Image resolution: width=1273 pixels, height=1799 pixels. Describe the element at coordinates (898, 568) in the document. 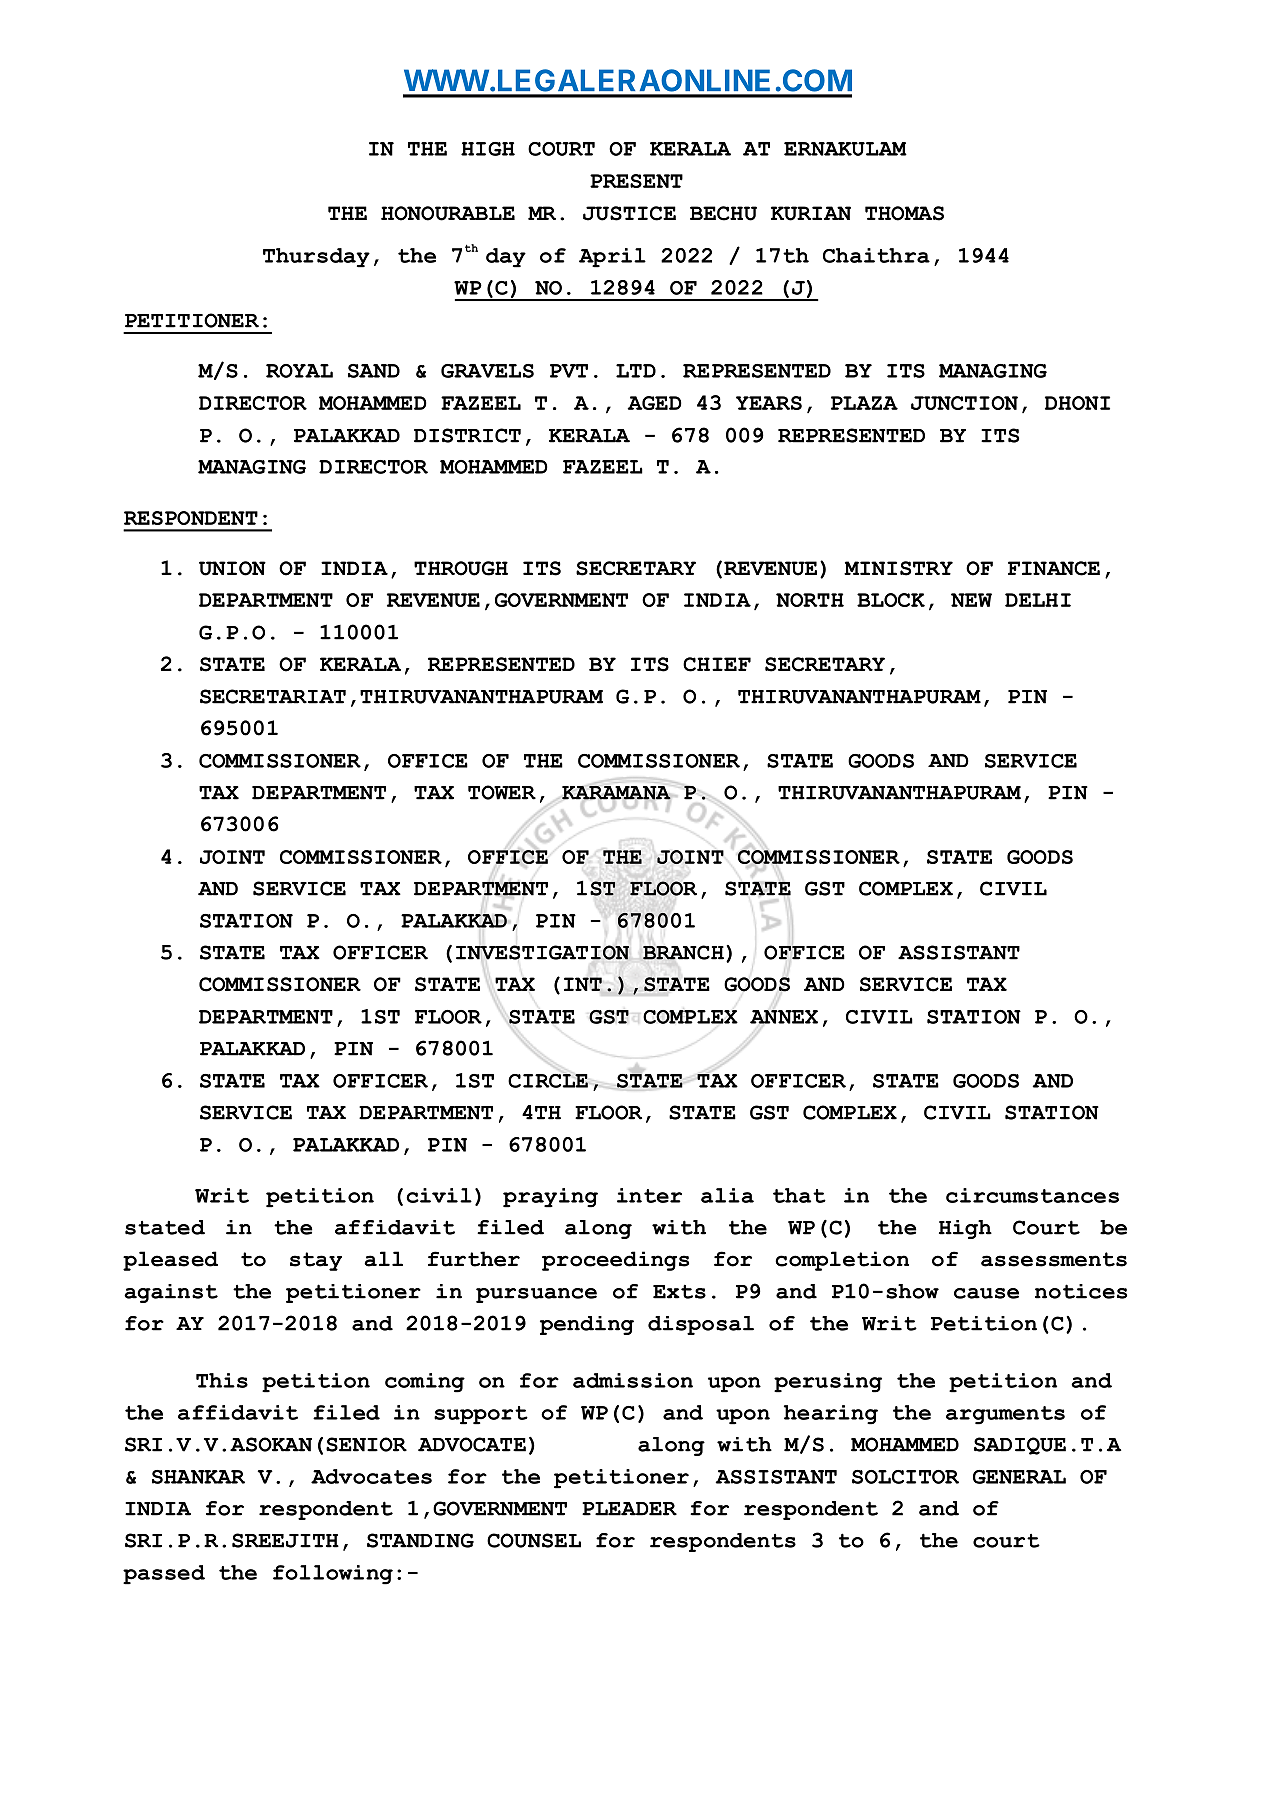

I see `MINISTRY` at that location.
